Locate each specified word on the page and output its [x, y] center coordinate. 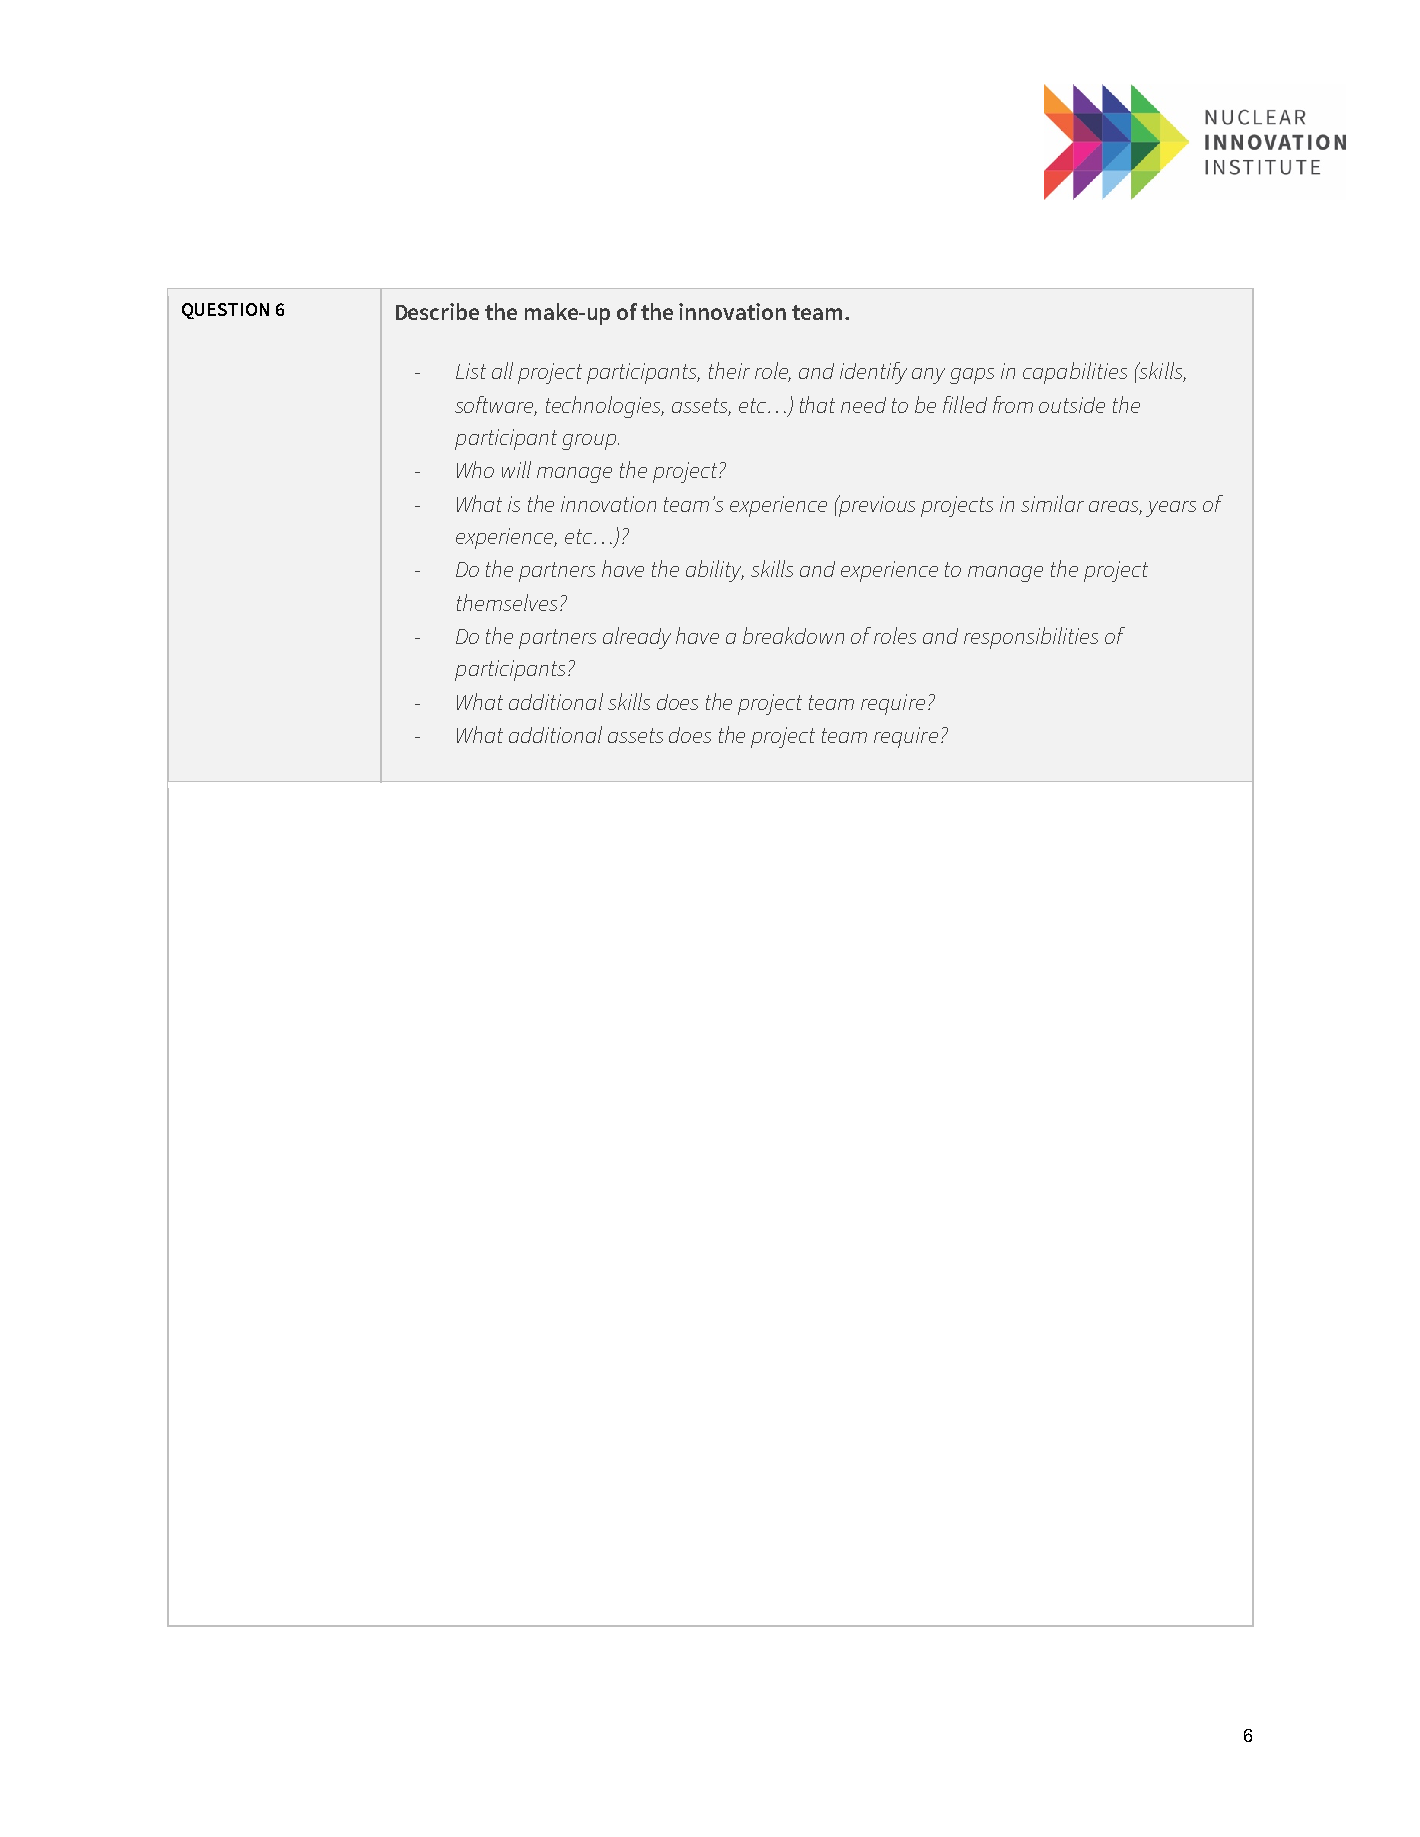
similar [1052, 503]
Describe [437, 311]
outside [1072, 405]
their [729, 370]
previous [876, 506]
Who [475, 469]
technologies [605, 407]
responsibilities [1031, 638]
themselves [507, 602]
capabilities [1075, 373]
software [496, 405]
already [637, 638]
